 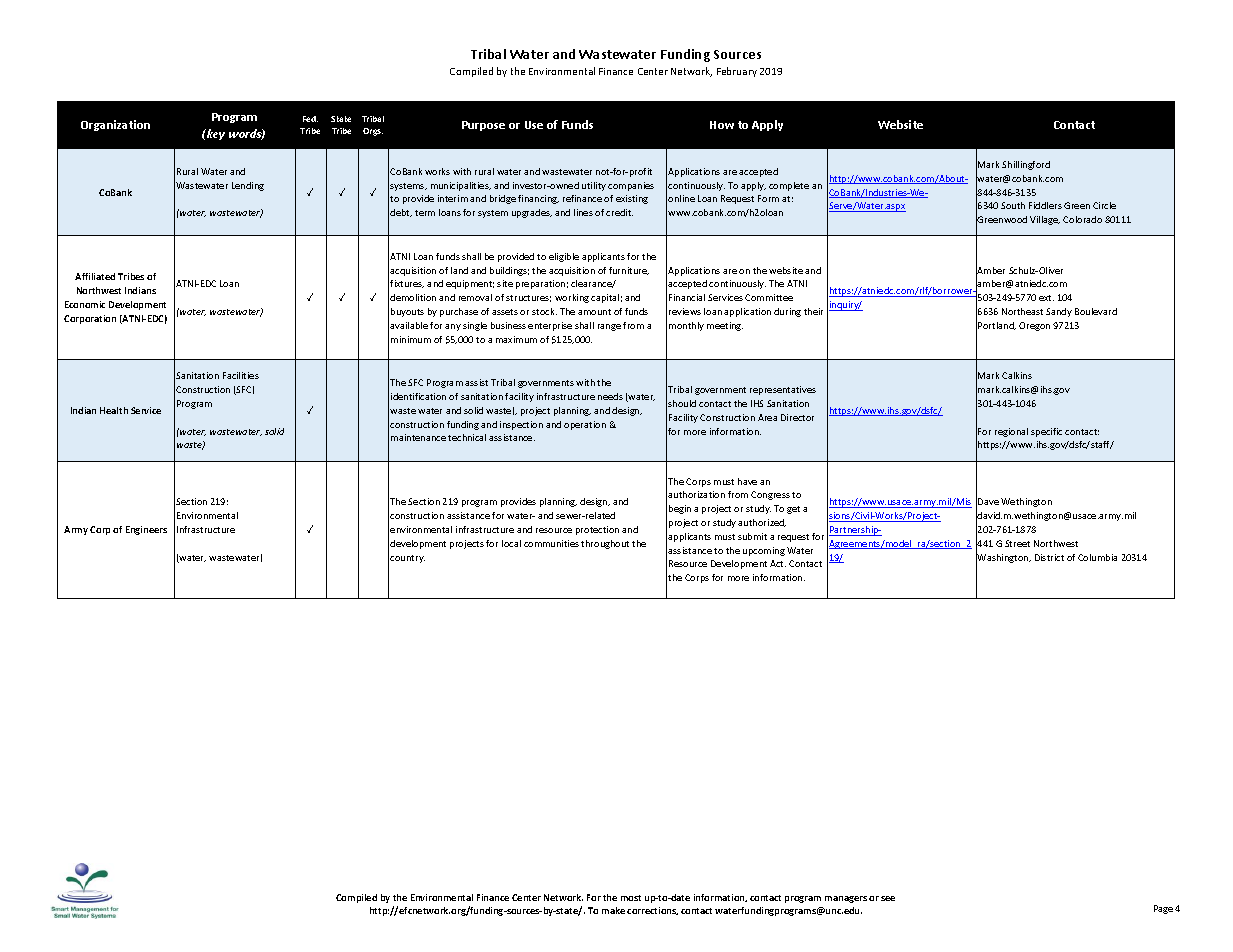 I want to click on Fed, so click(x=310, y=119).
